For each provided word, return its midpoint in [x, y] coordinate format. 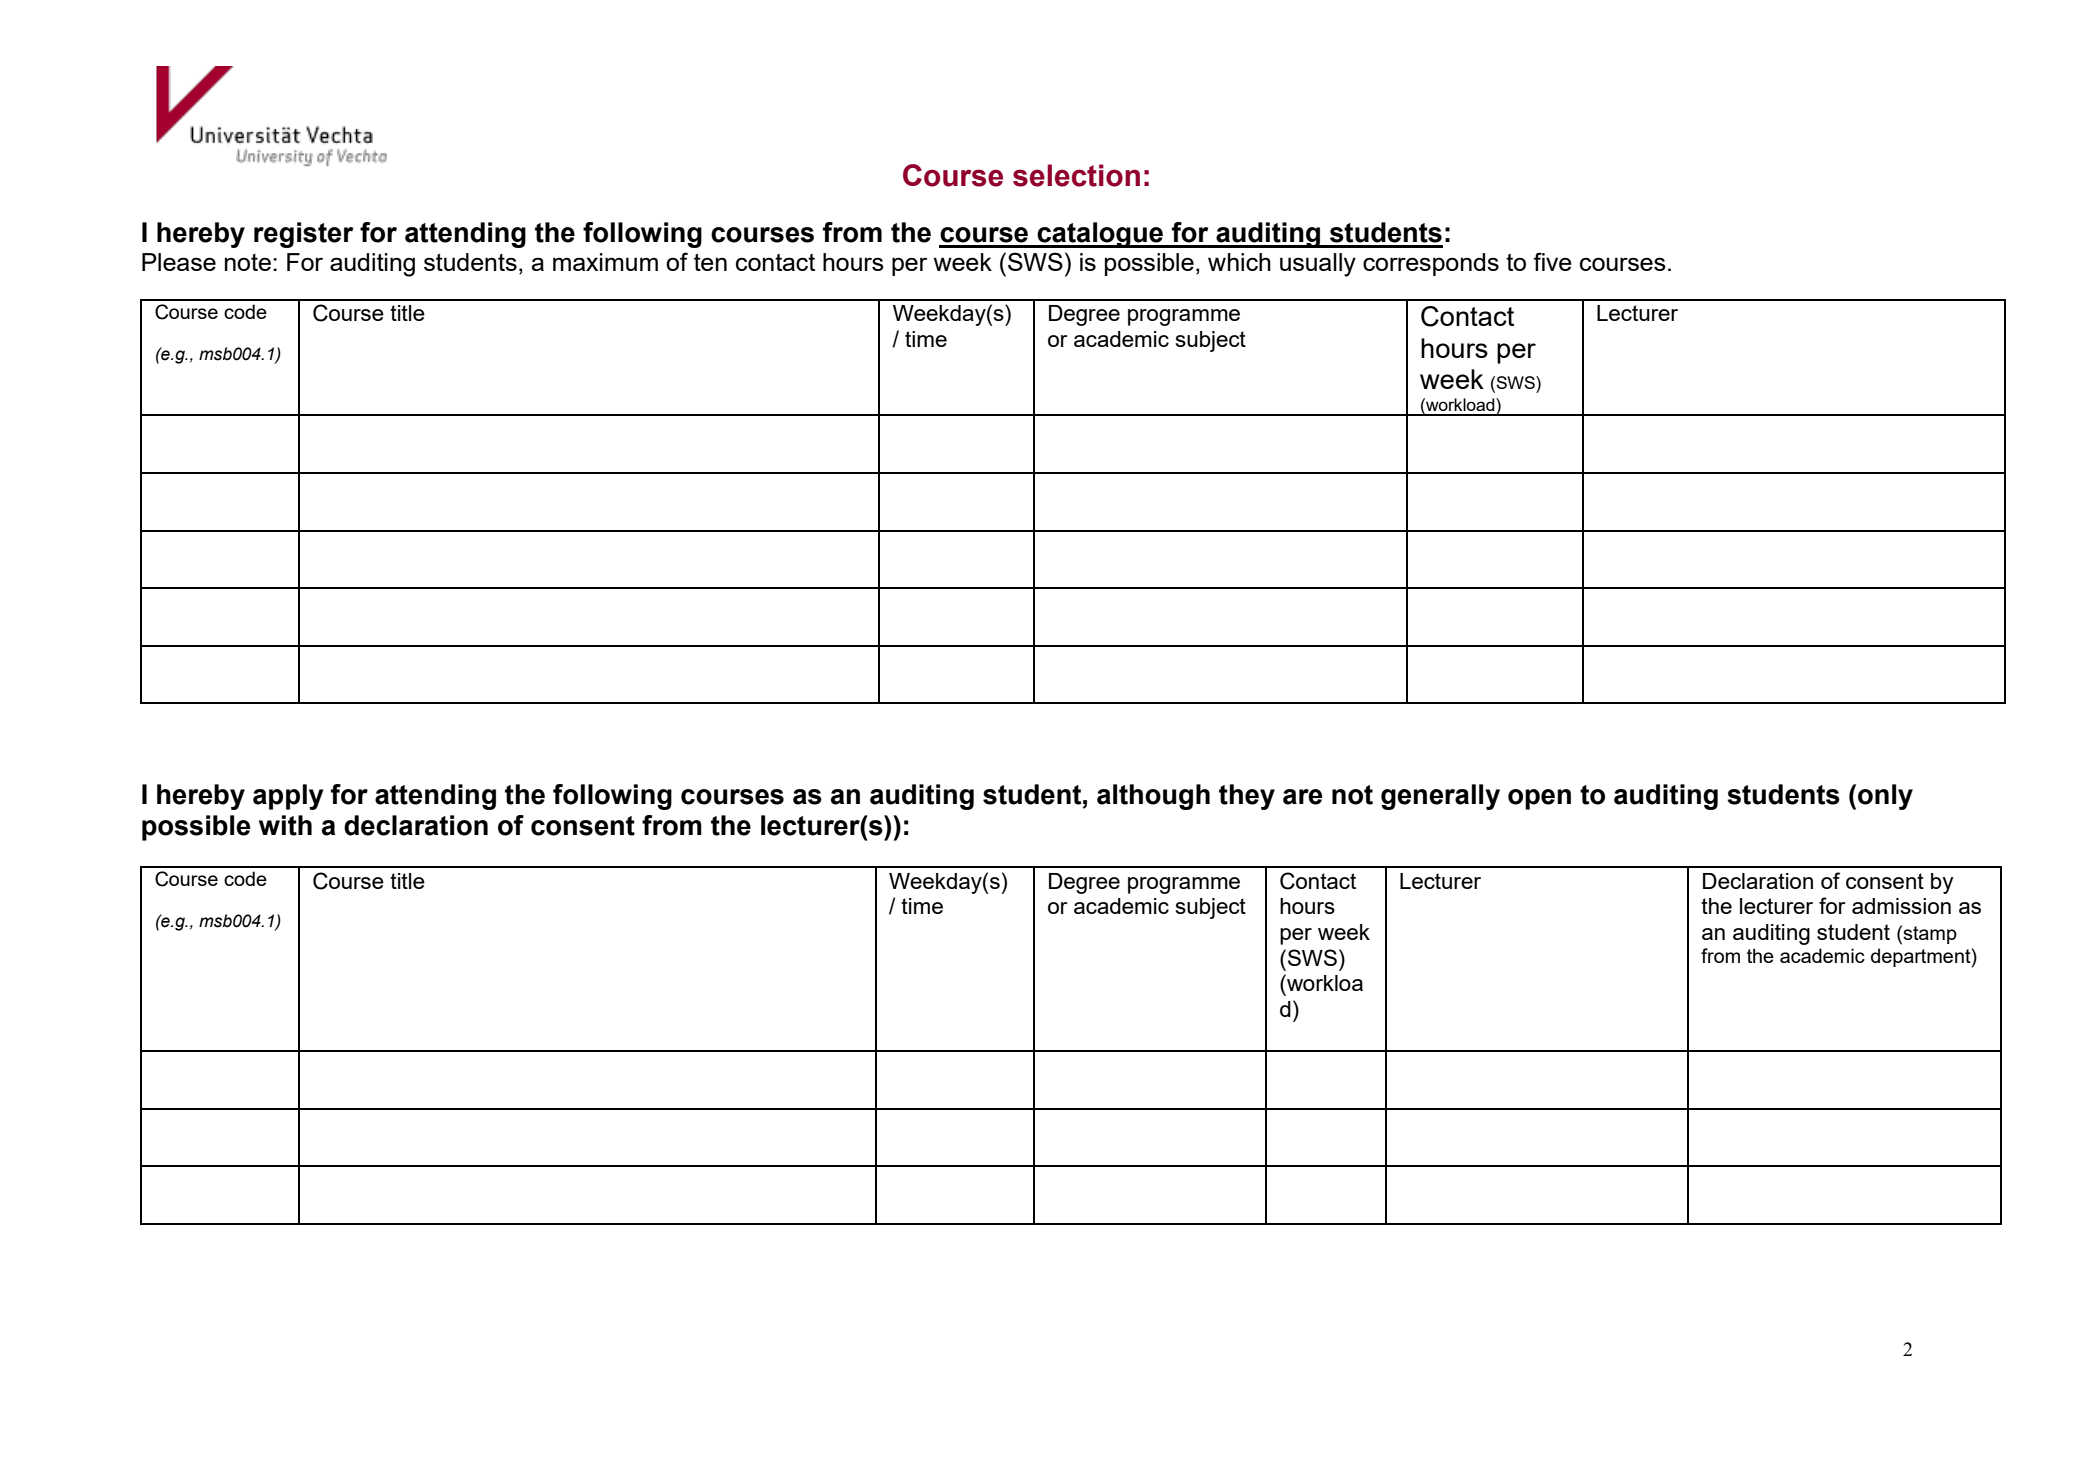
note [248, 262]
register [304, 235]
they [1247, 797]
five [1552, 261]
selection [1076, 175]
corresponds [1431, 264]
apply [288, 797]
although [1153, 797]
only [1885, 797]
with [285, 825]
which [1239, 262]
